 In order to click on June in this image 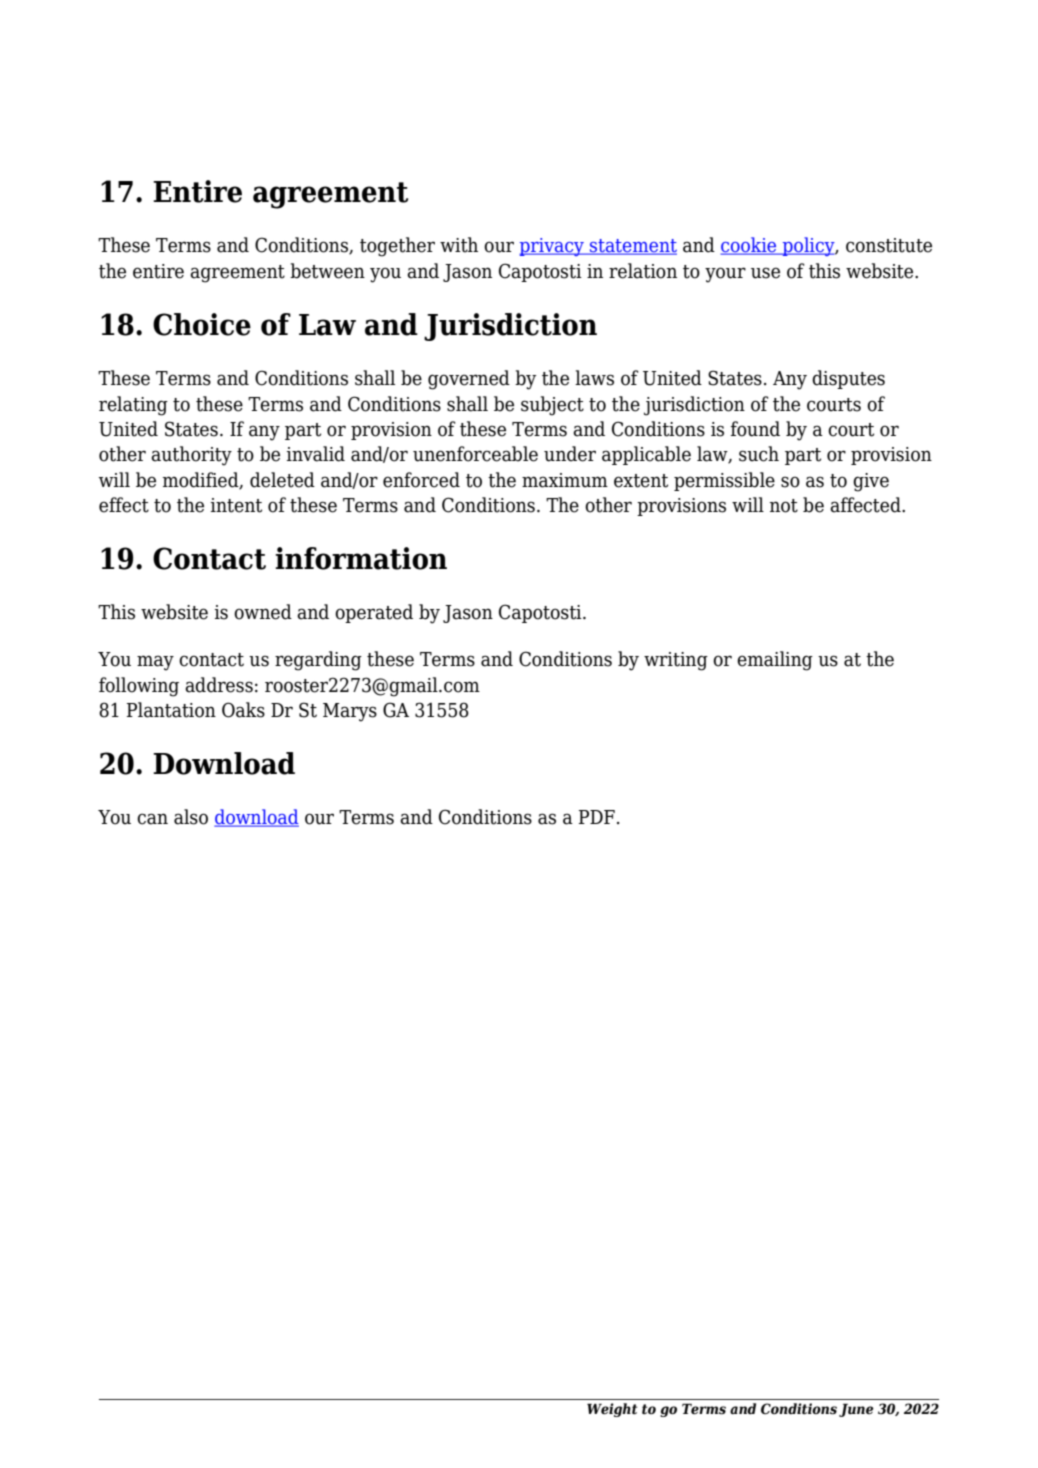, I will do `click(856, 1410)`.
